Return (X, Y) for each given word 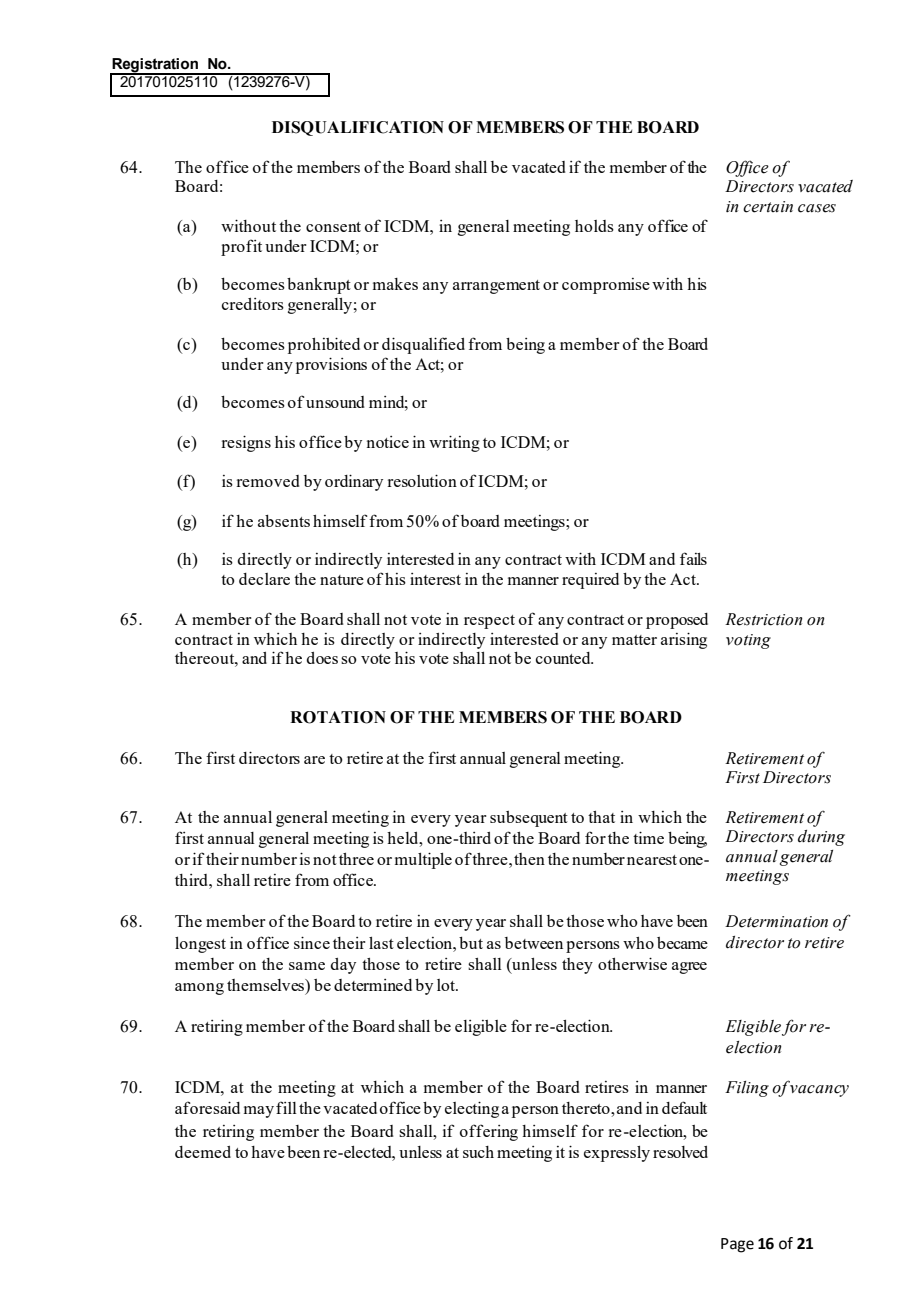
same (307, 966)
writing (454, 443)
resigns (246, 443)
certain (768, 207)
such (478, 1152)
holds (594, 226)
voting (748, 641)
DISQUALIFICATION (358, 128)
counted (564, 658)
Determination (776, 921)
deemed (203, 1152)
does (322, 658)
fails (693, 558)
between (534, 943)
